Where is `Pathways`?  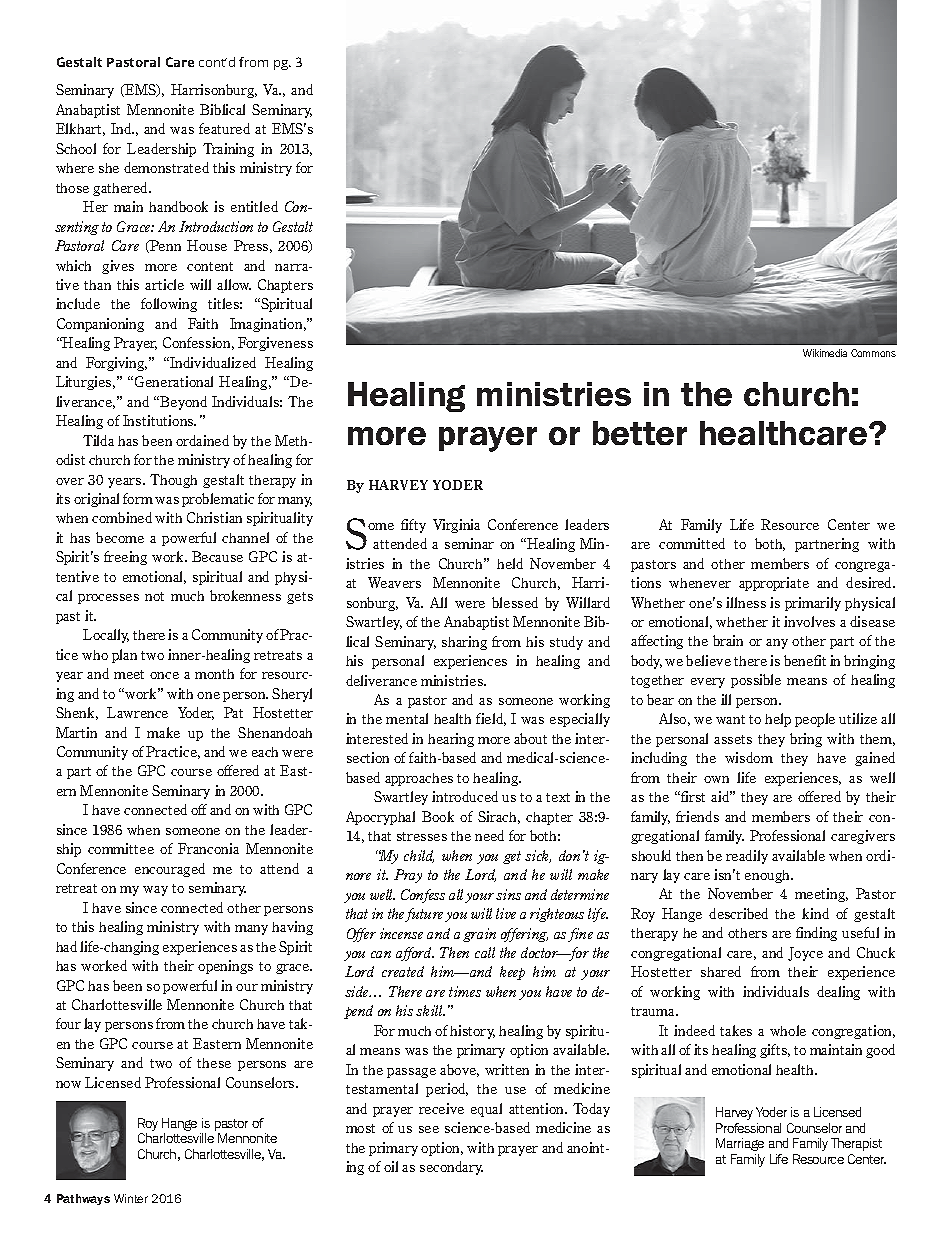 Pathways is located at coordinates (83, 1199).
